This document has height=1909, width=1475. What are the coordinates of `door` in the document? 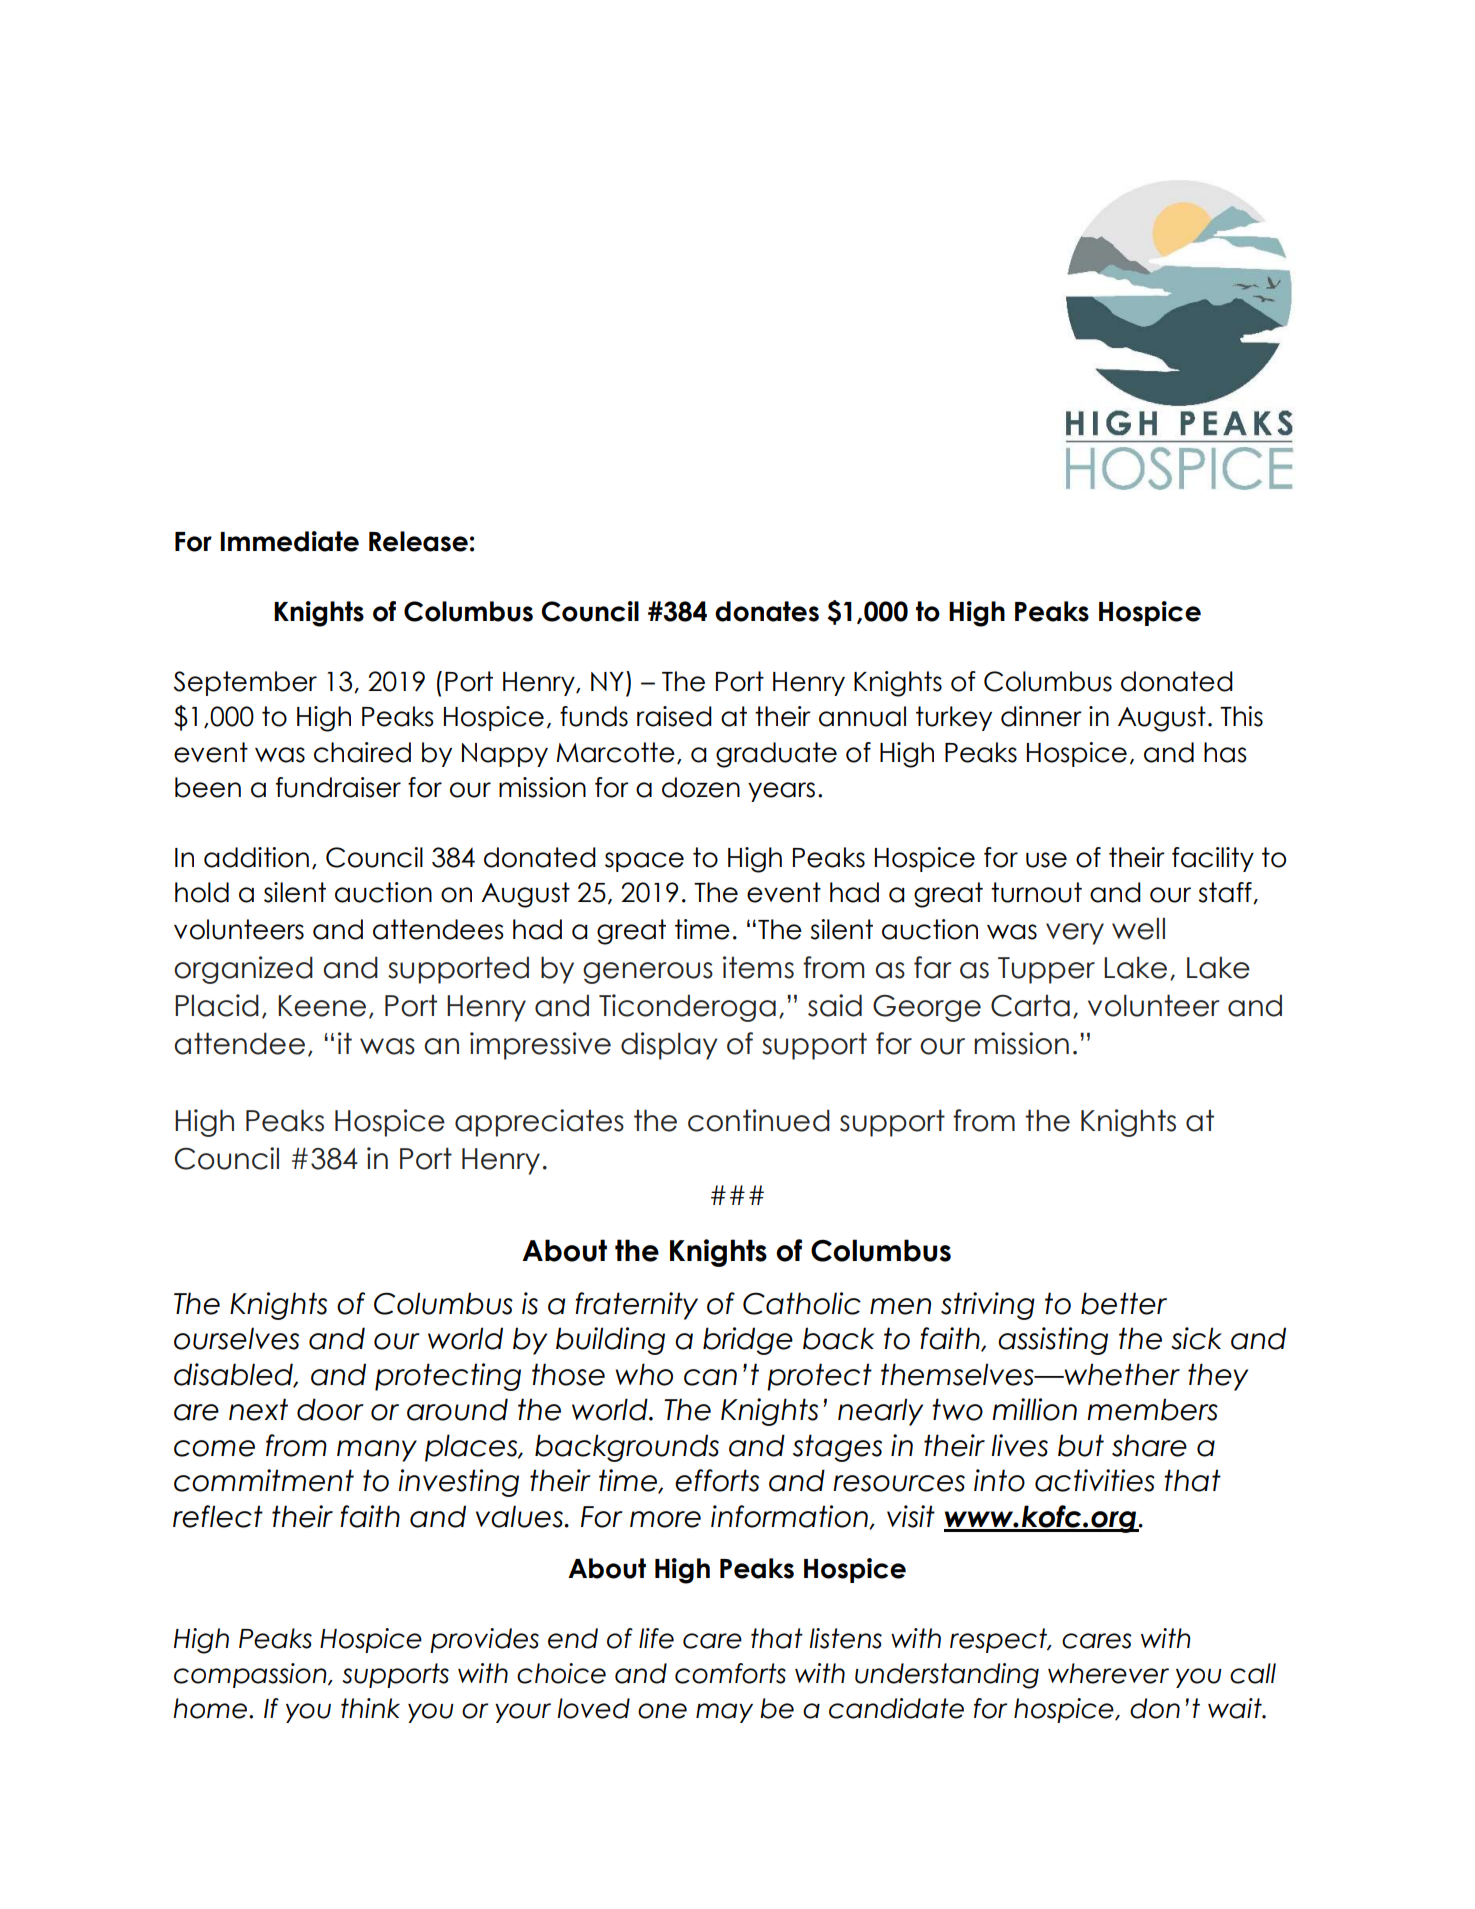 It's located at (330, 1409).
